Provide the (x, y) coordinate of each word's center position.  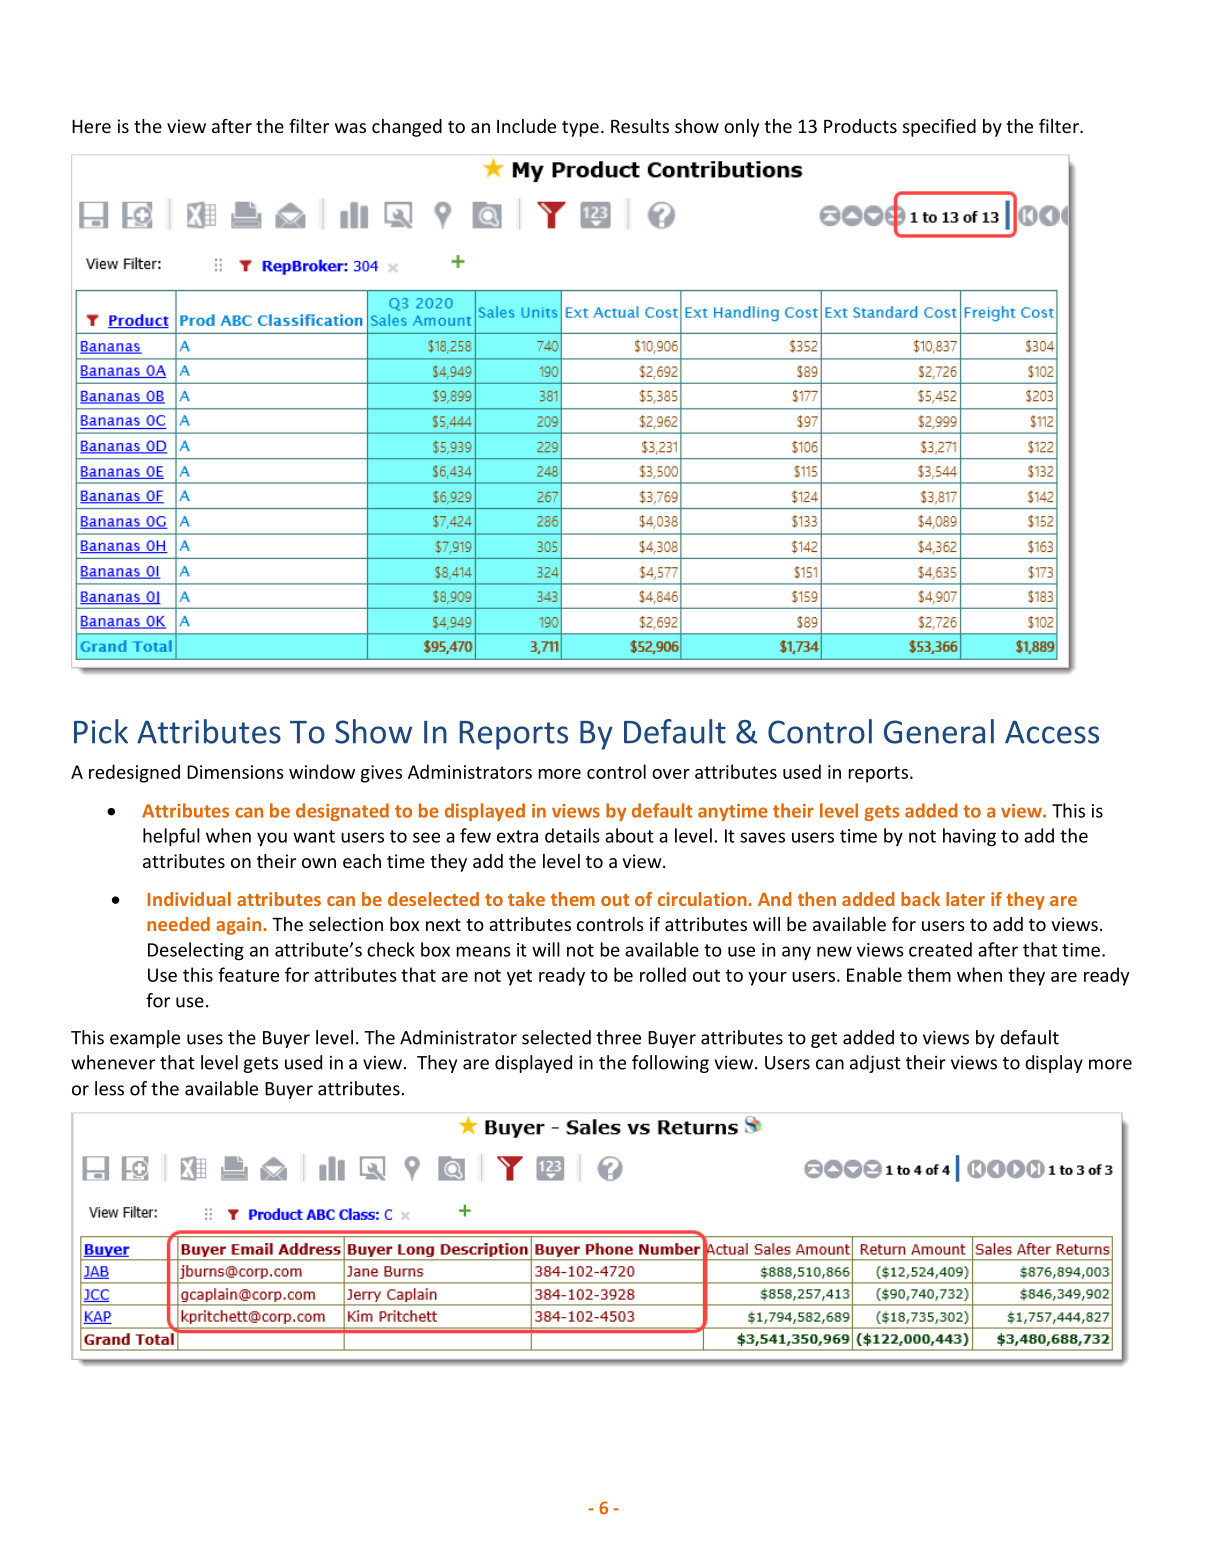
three (618, 1037)
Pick (101, 731)
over (671, 774)
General (939, 731)
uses (205, 1039)
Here (91, 126)
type (580, 129)
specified (939, 127)
